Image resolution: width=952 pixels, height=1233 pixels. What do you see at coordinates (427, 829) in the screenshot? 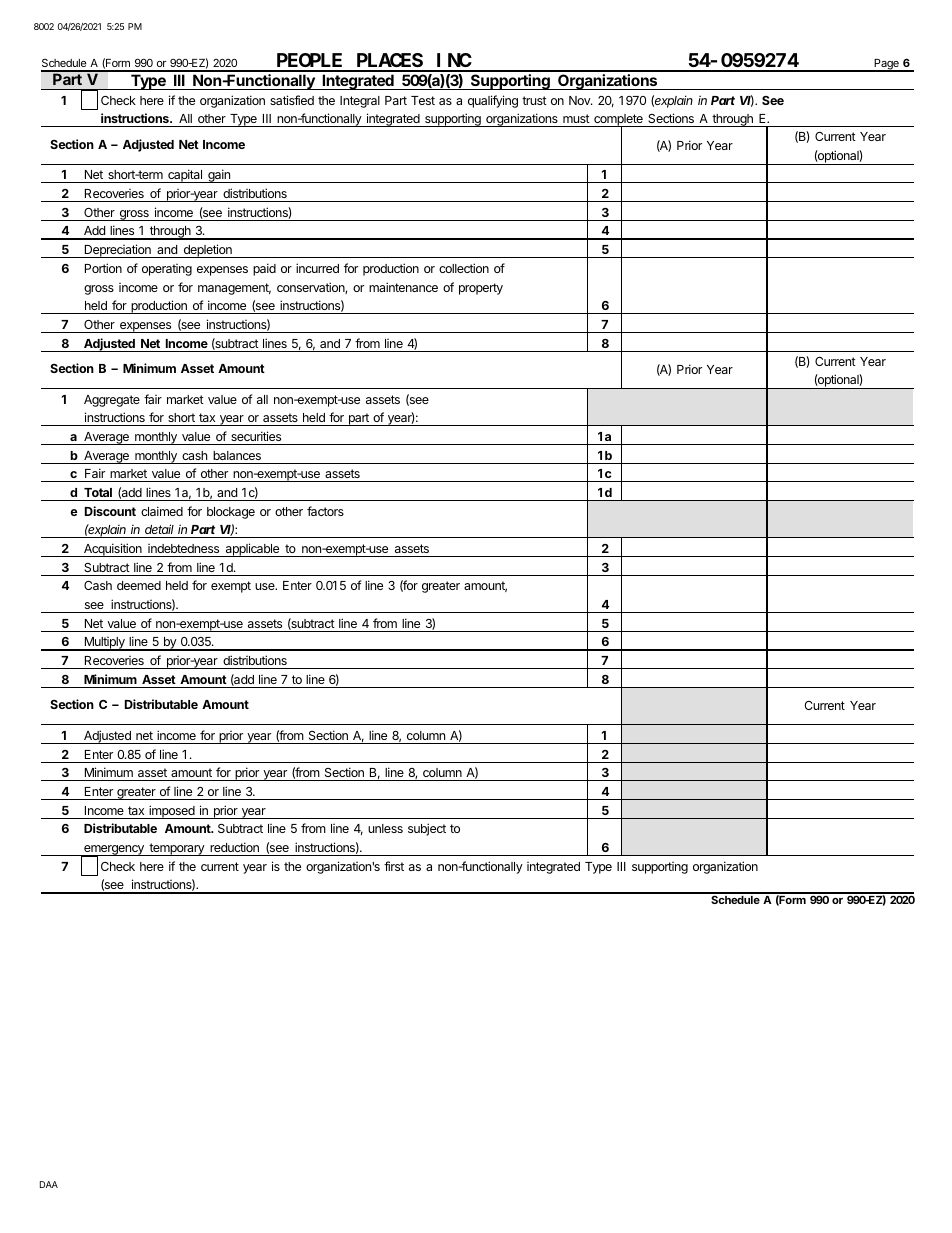
I see `subject` at bounding box center [427, 829].
